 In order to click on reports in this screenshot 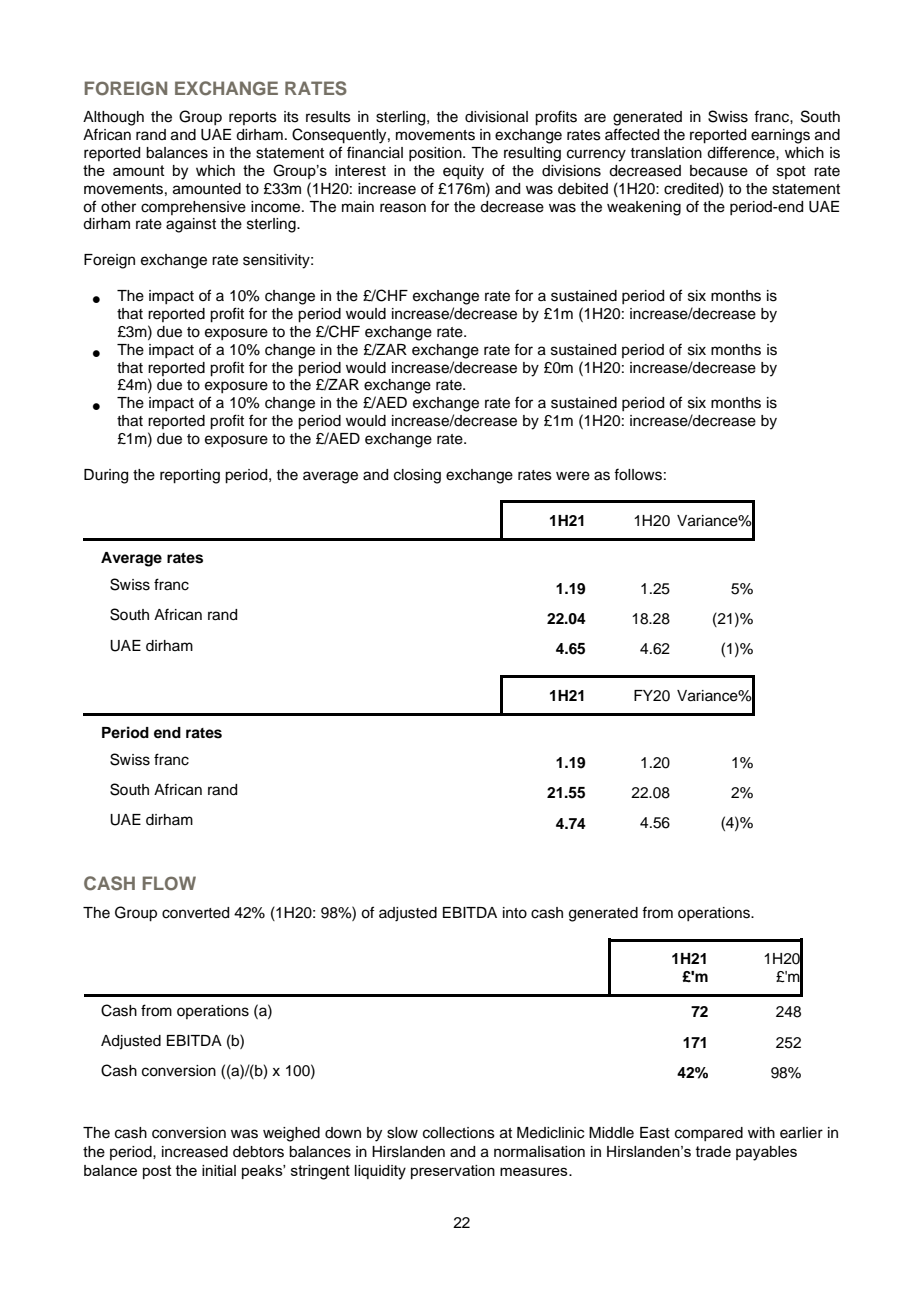, I will do `click(253, 118)`.
